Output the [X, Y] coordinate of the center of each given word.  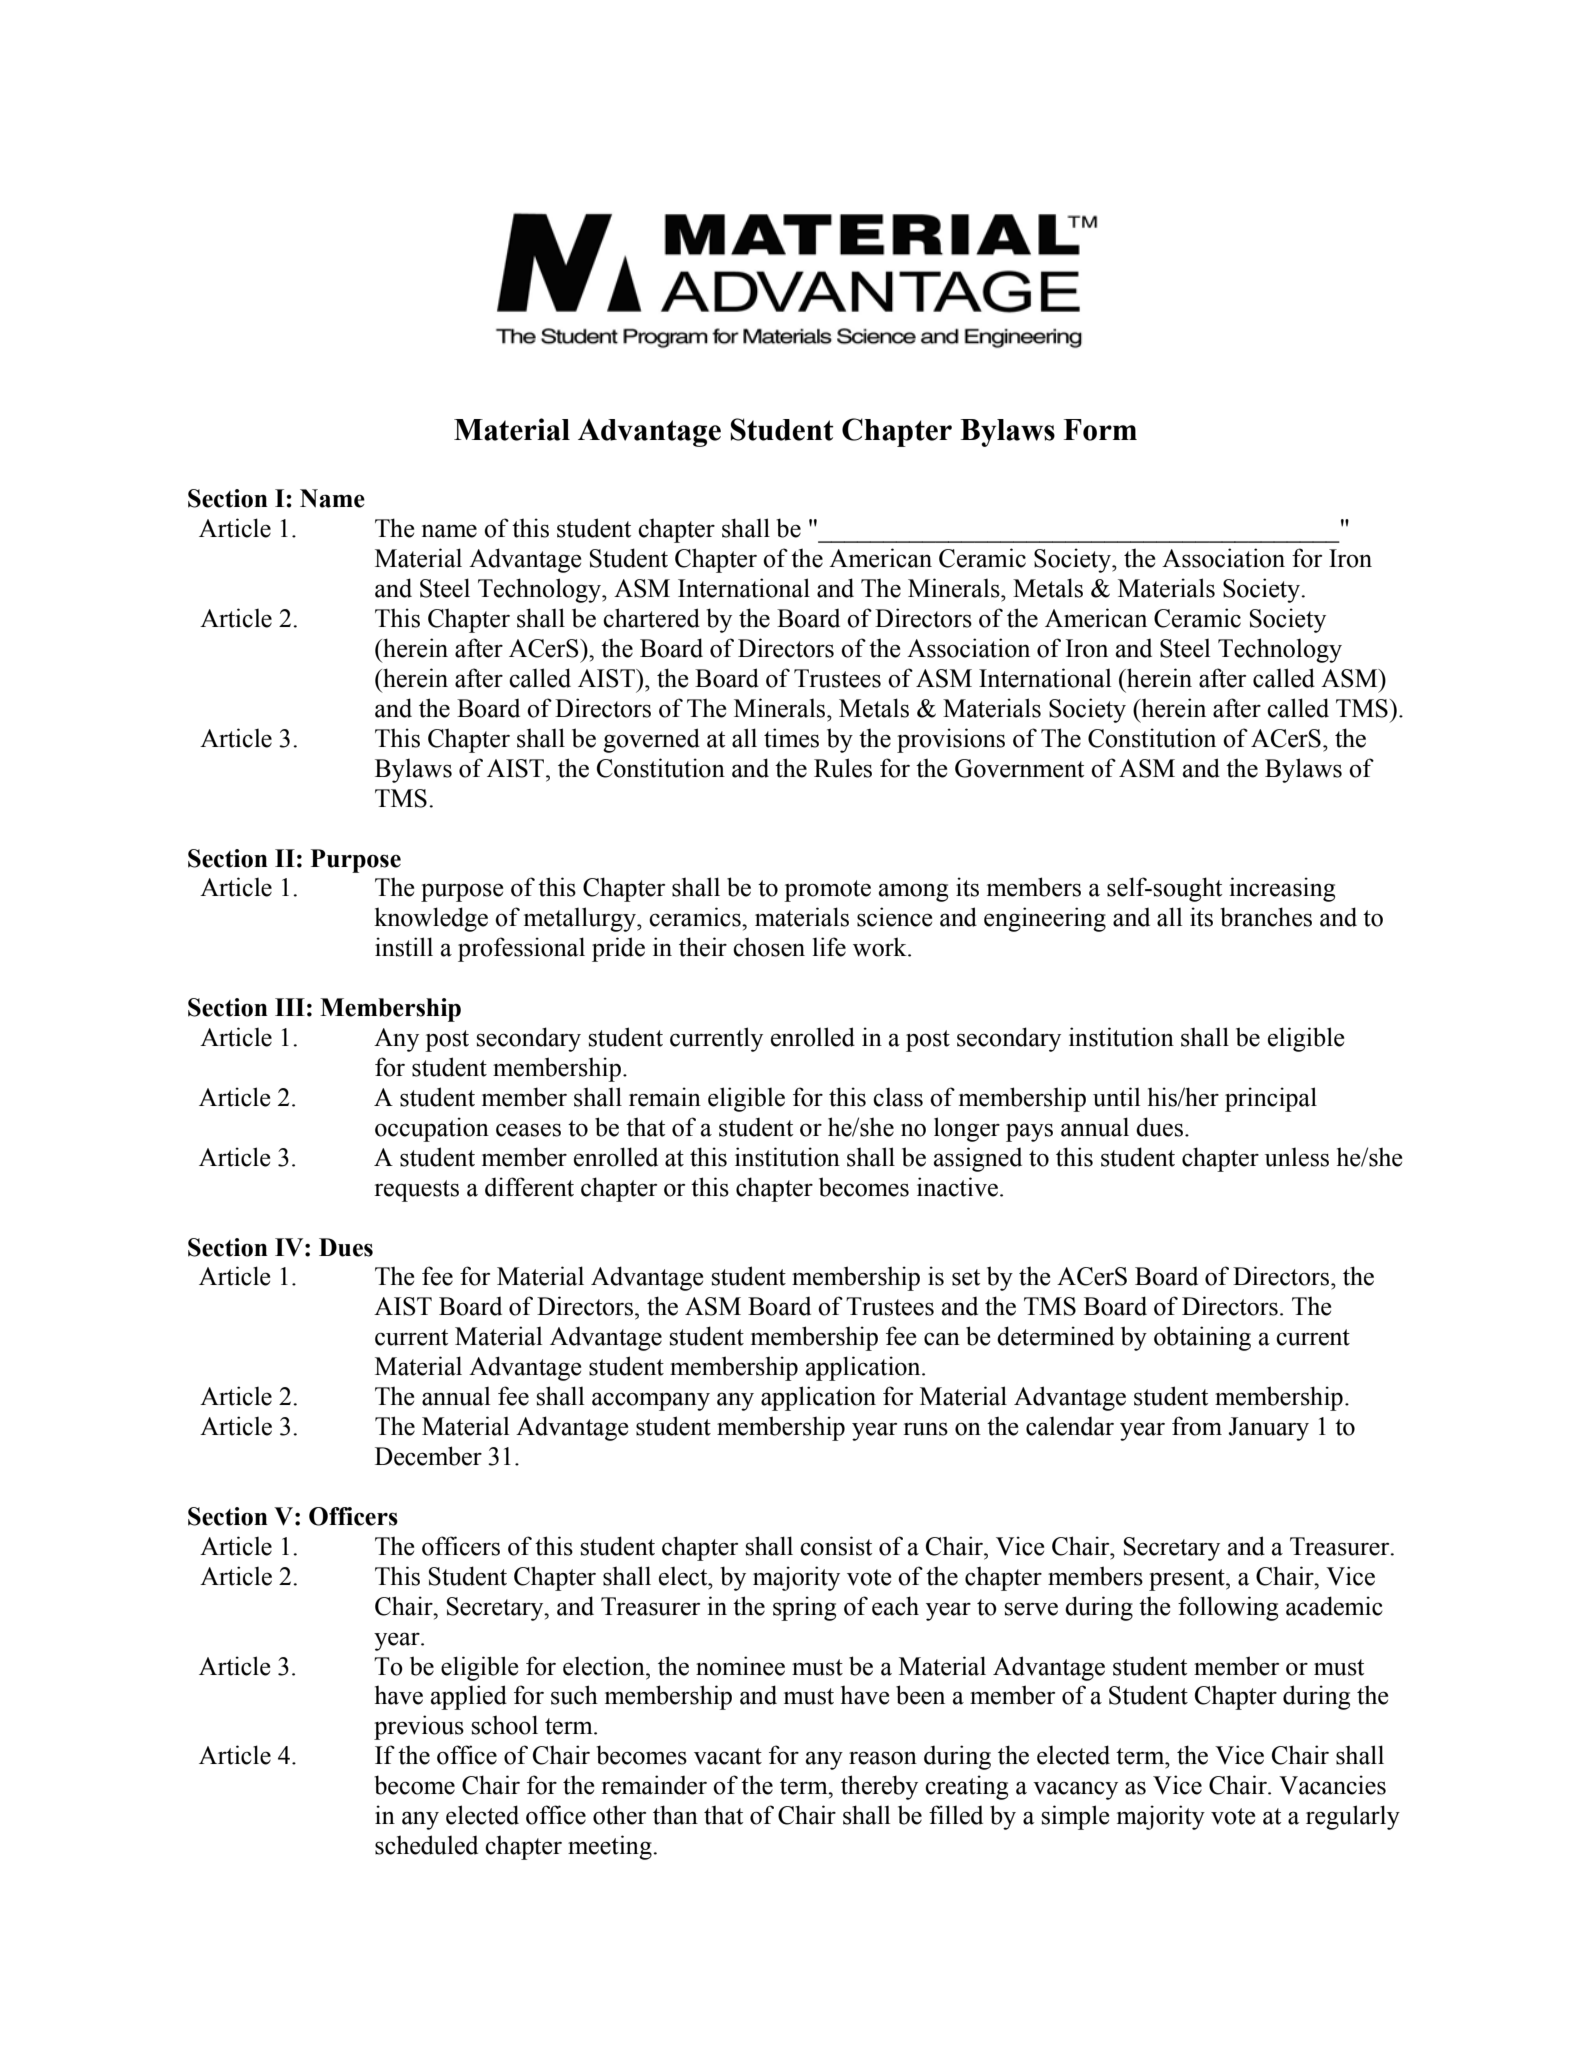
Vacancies [1332, 1785]
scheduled [426, 1845]
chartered [651, 618]
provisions [951, 740]
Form [1100, 430]
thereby [879, 1787]
